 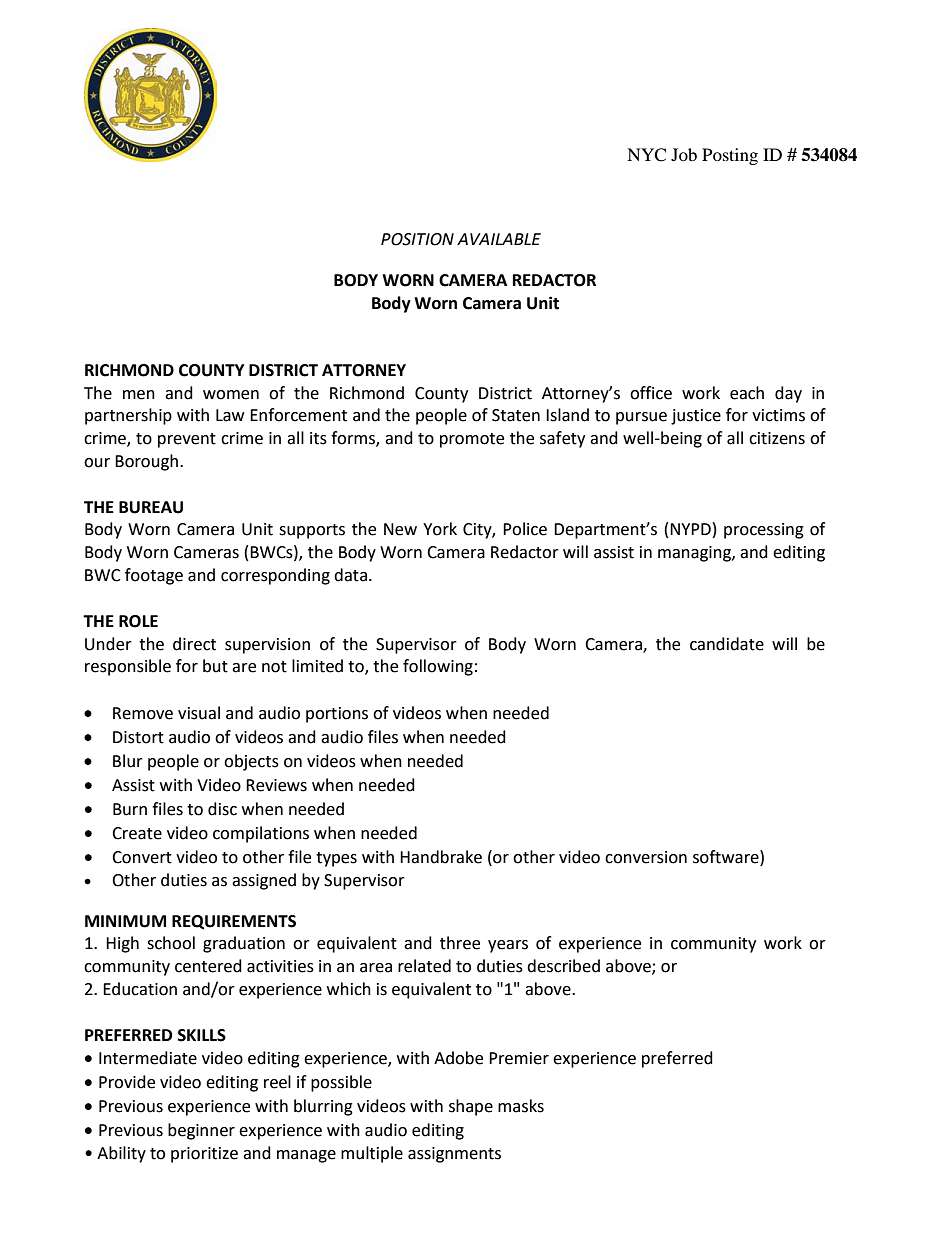 I want to click on Posting, so click(x=730, y=156).
